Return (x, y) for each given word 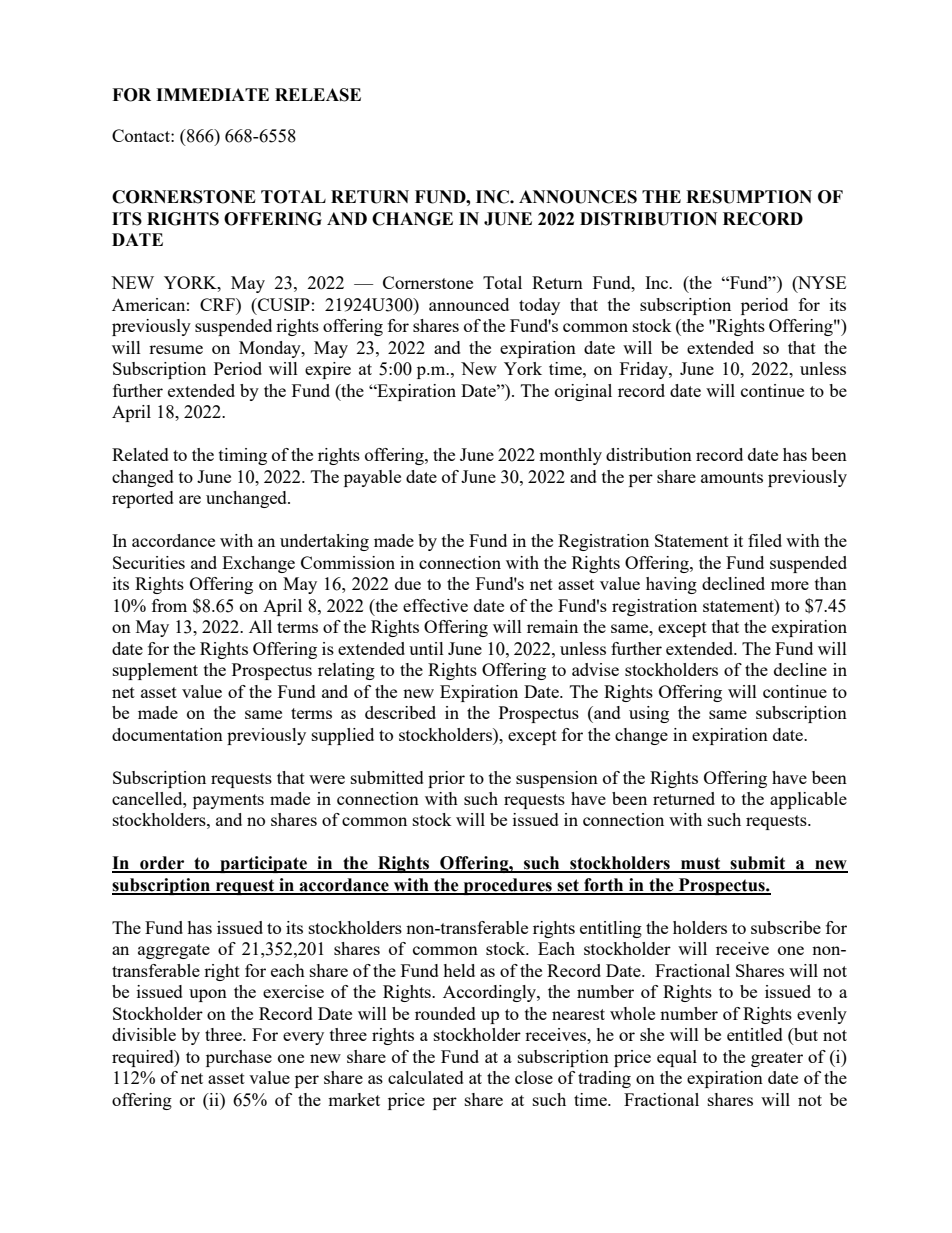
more (790, 585)
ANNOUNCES (578, 197)
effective (435, 605)
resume (176, 349)
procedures (507, 886)
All (260, 626)
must (700, 864)
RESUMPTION (749, 197)
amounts (732, 477)
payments (228, 801)
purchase (239, 1058)
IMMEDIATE (212, 94)
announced (469, 304)
